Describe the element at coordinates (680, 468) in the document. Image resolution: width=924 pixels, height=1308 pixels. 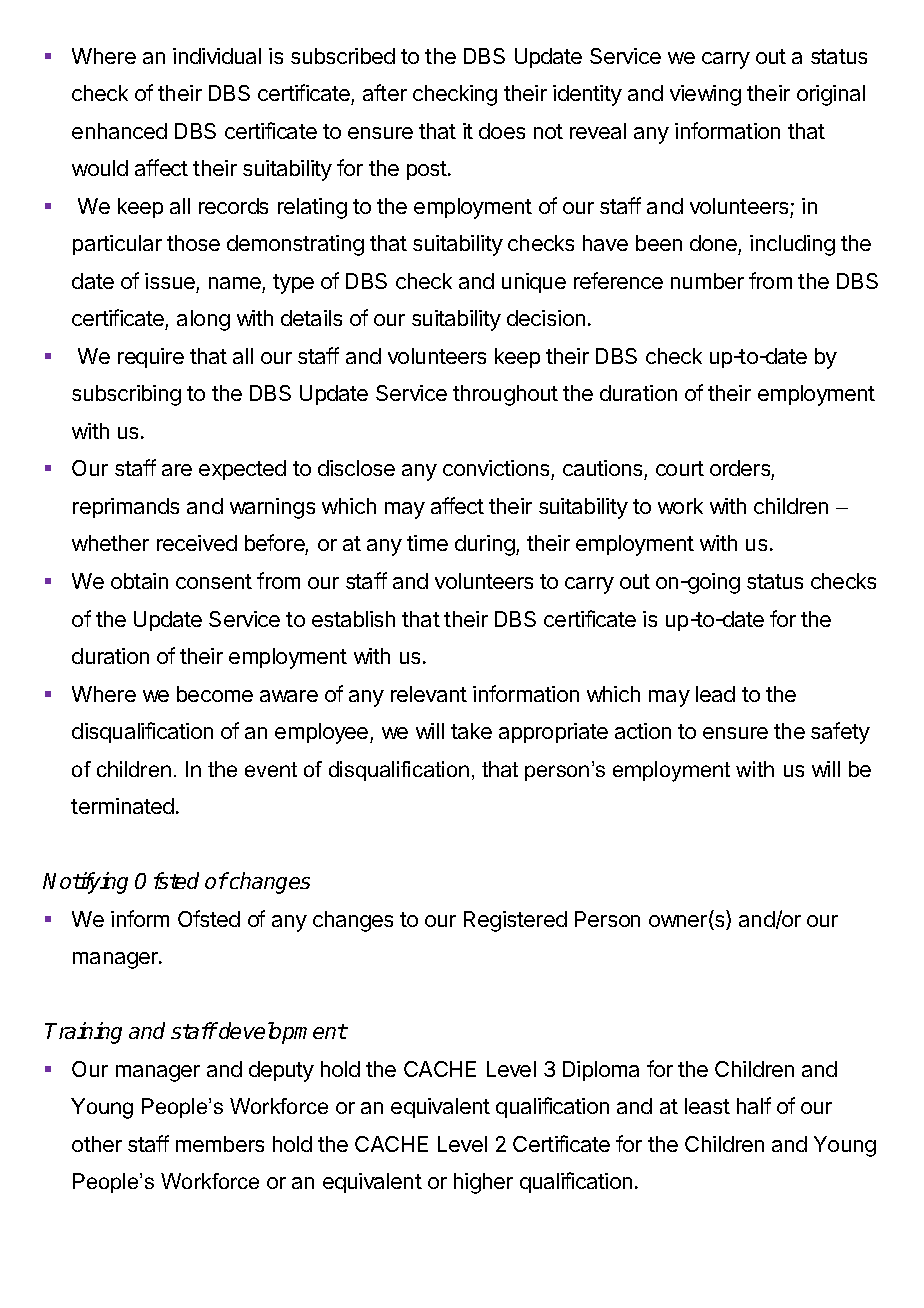
I see `court` at that location.
